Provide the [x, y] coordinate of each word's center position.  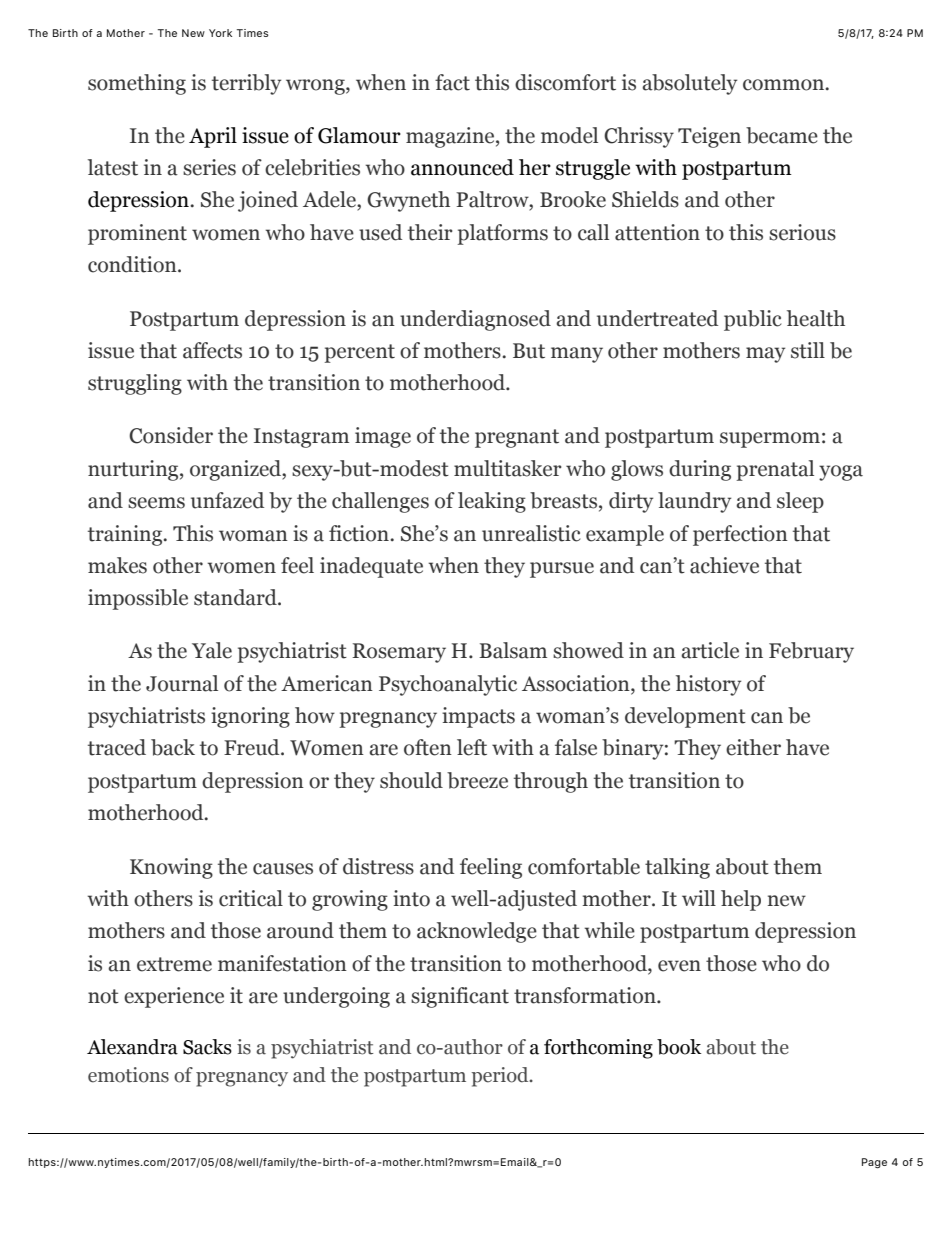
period [501, 1077]
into [411, 898]
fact [452, 82]
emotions [128, 1075]
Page [874, 1163]
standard [236, 597]
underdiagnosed [475, 320]
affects [212, 350]
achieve [724, 565]
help [741, 900]
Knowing [171, 868]
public [753, 320]
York [220, 33]
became [782, 135]
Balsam [513, 650]
